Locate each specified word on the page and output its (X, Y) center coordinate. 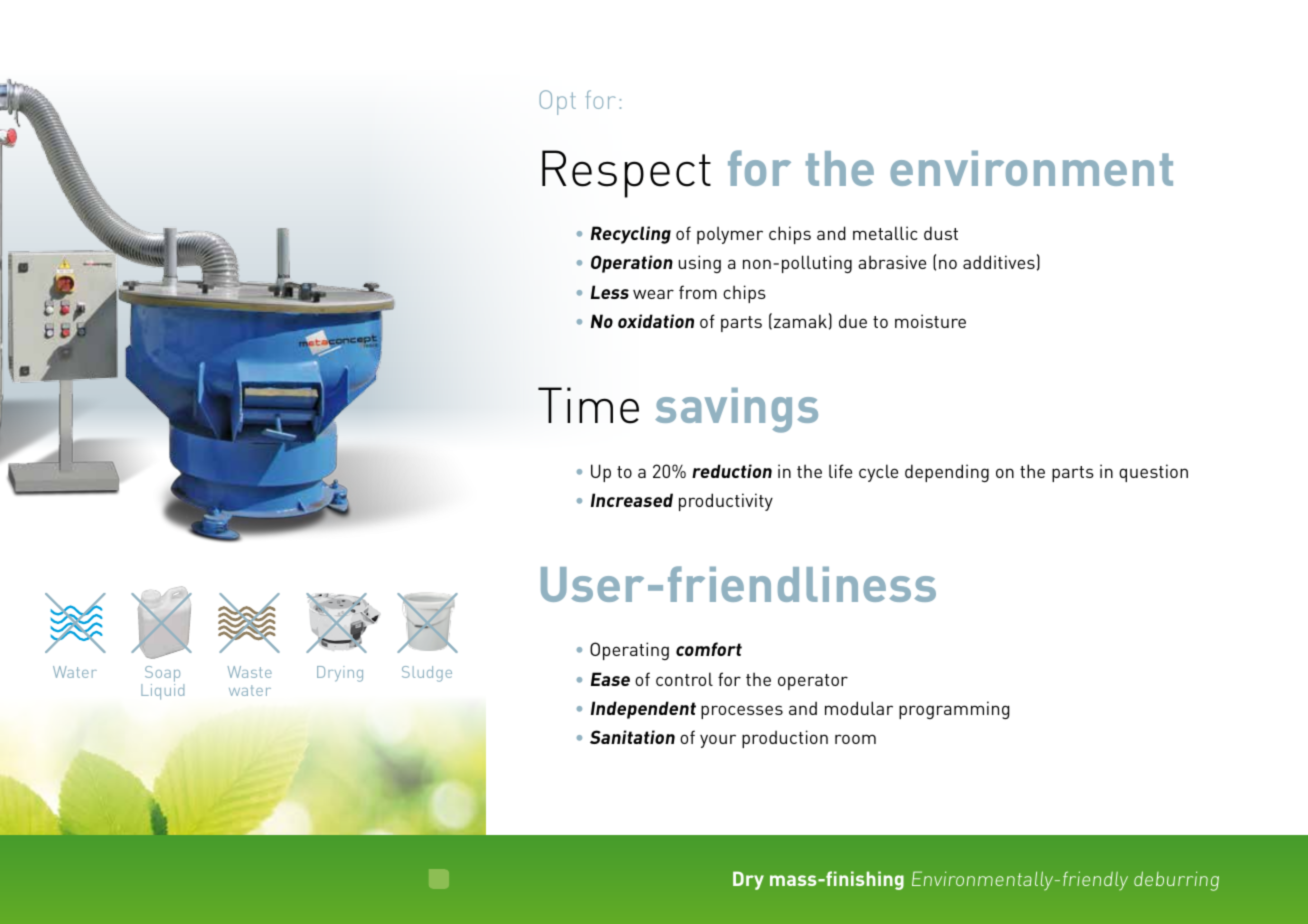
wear (653, 294)
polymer (730, 235)
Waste (250, 672)
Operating (629, 651)
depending (947, 473)
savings (736, 410)
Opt (557, 102)
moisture (930, 321)
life (840, 471)
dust (941, 233)
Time (588, 405)
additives (999, 262)
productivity (726, 502)
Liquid (162, 692)
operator (813, 682)
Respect (626, 174)
